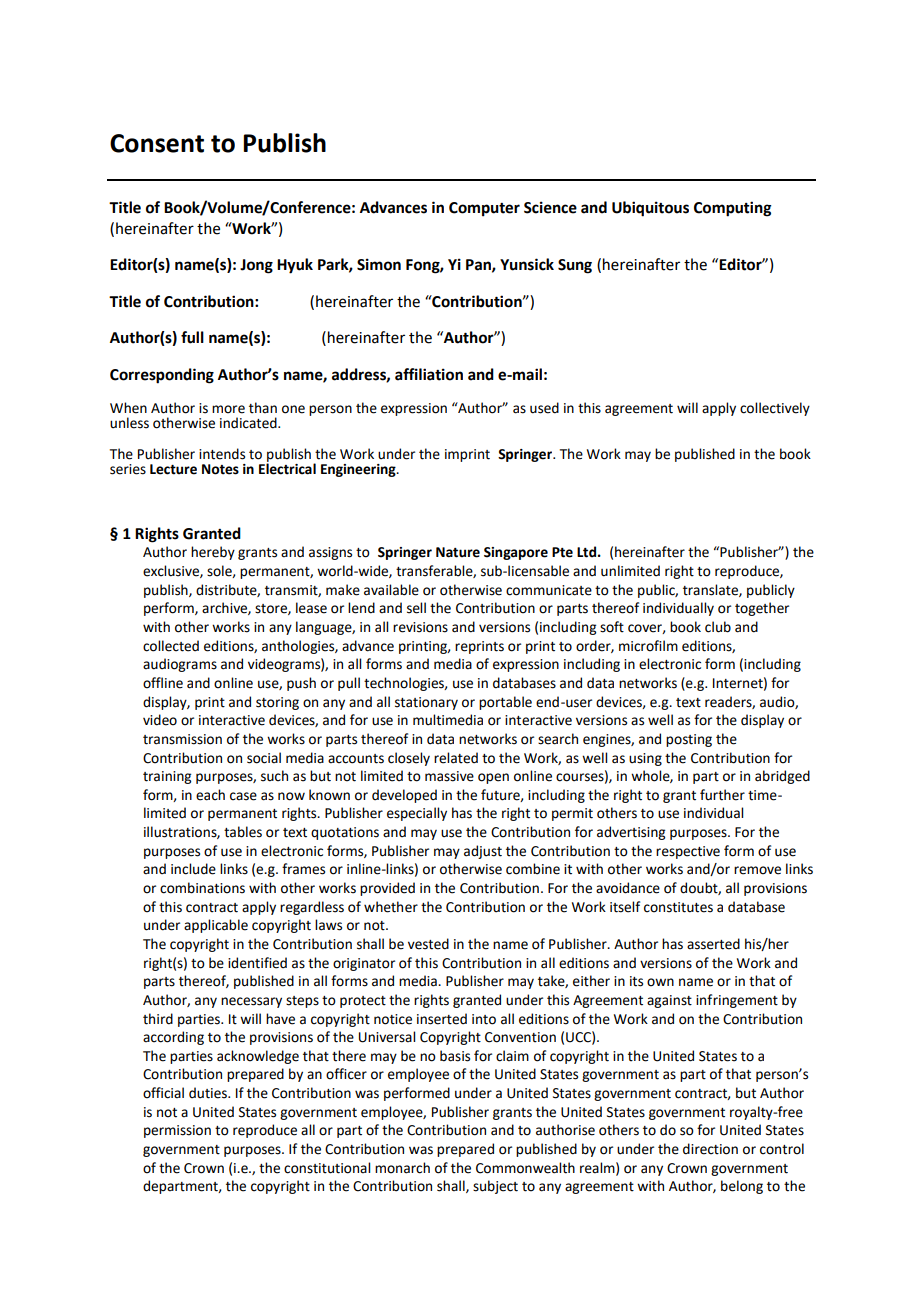 The image size is (924, 1308). Describe the element at coordinates (678, 907) in the screenshot. I see `constitutes` at that location.
